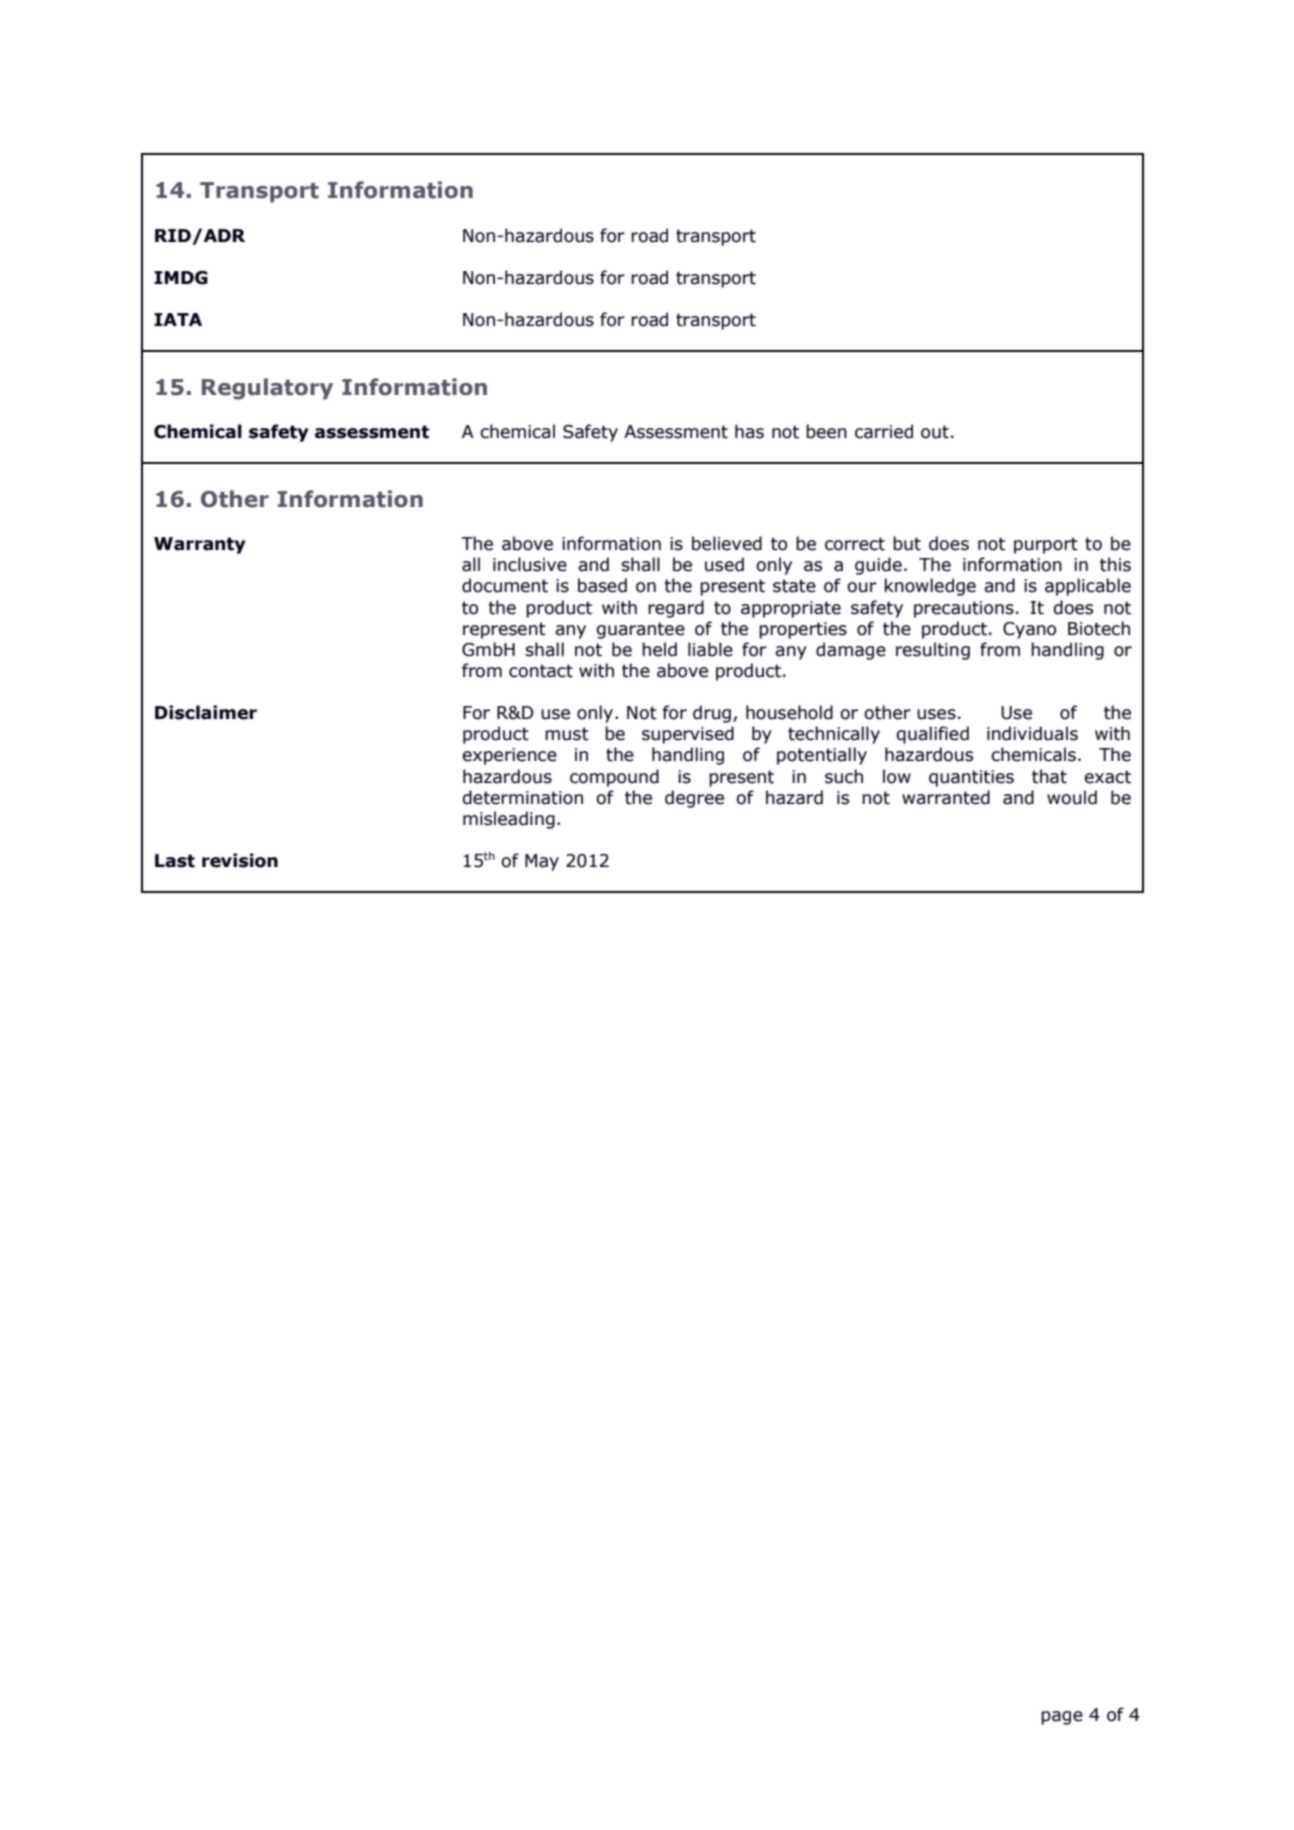 This document has width=1294, height=1830. Describe the element at coordinates (267, 389) in the document. I see `Regulatory` at that location.
